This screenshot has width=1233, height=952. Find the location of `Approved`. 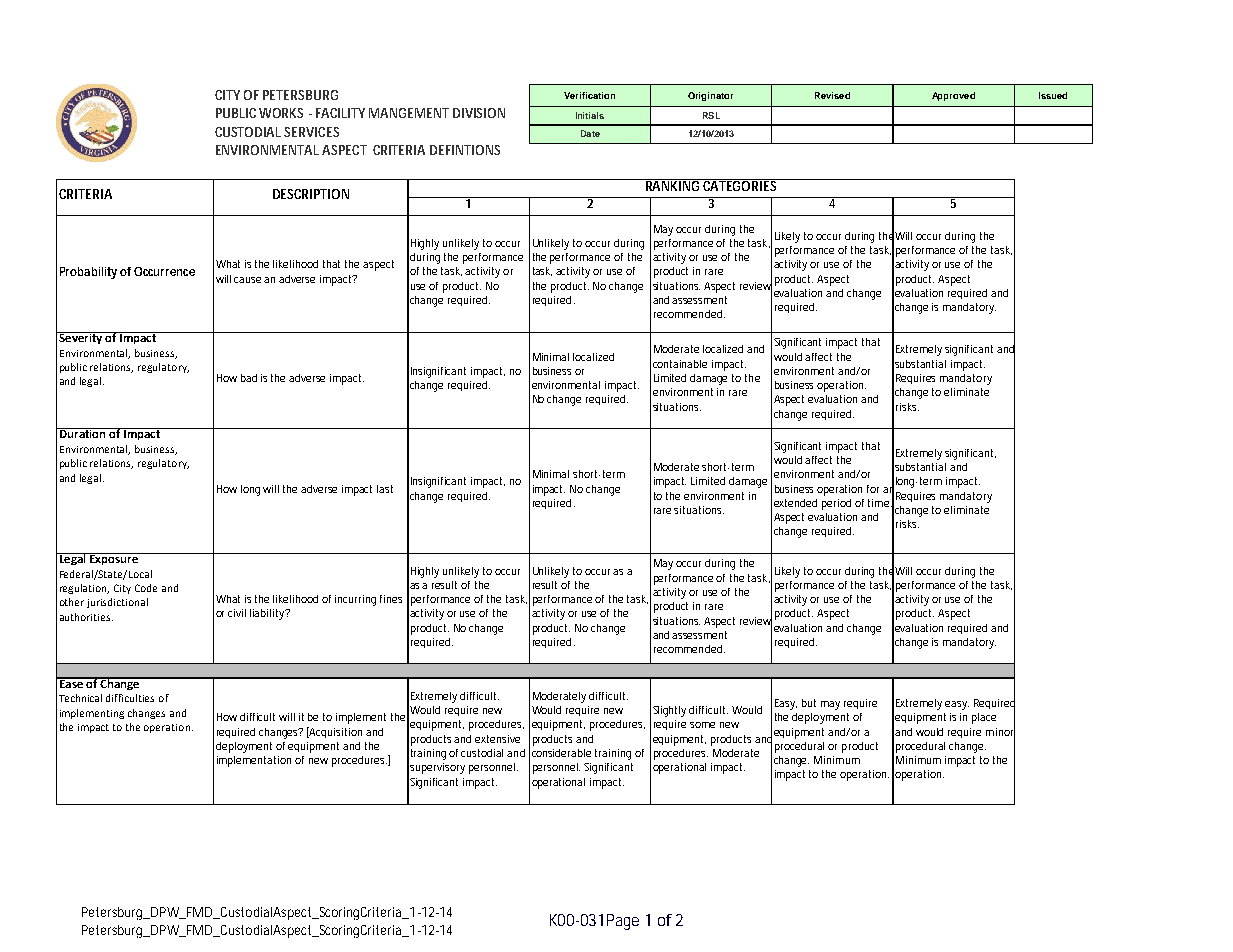

Approved is located at coordinates (953, 96).
